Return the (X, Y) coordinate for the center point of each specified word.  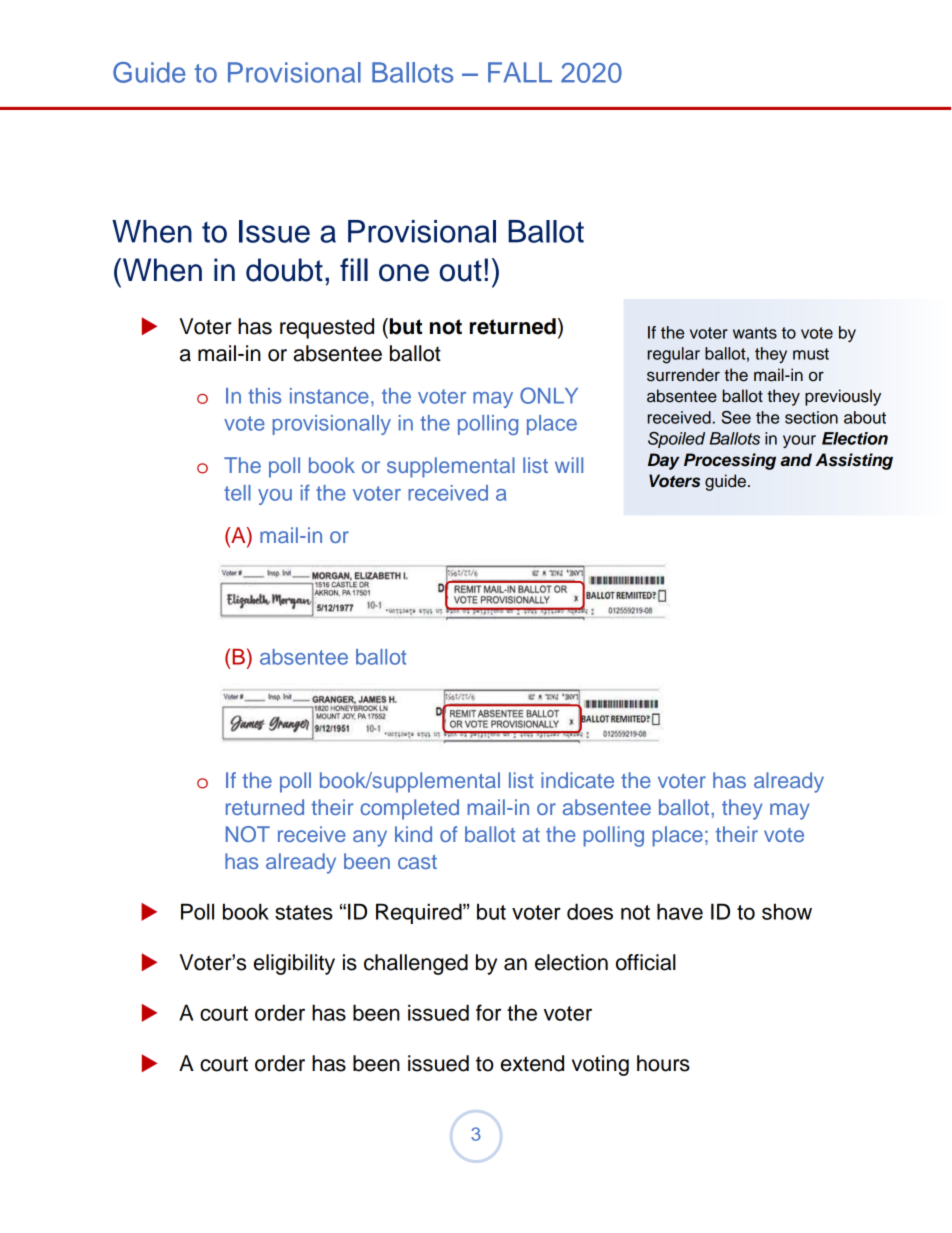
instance (329, 396)
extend (532, 1063)
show (787, 911)
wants (755, 333)
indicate (577, 780)
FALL (520, 72)
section (811, 417)
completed (409, 809)
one (404, 273)
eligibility (294, 964)
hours (663, 1063)
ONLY (549, 395)
